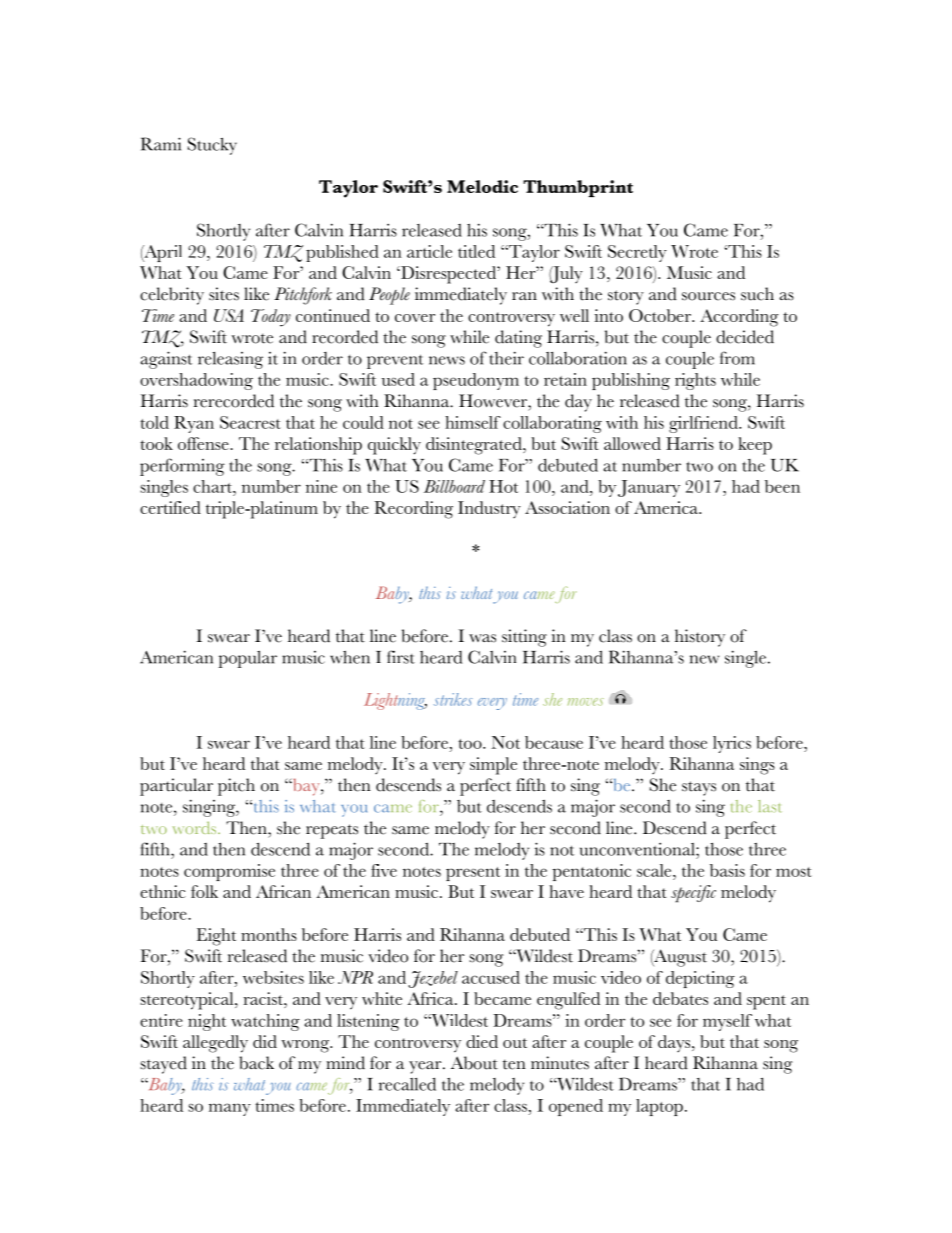 This image has height=1233, width=952. Describe the element at coordinates (675, 1043) in the image. I see `days` at that location.
